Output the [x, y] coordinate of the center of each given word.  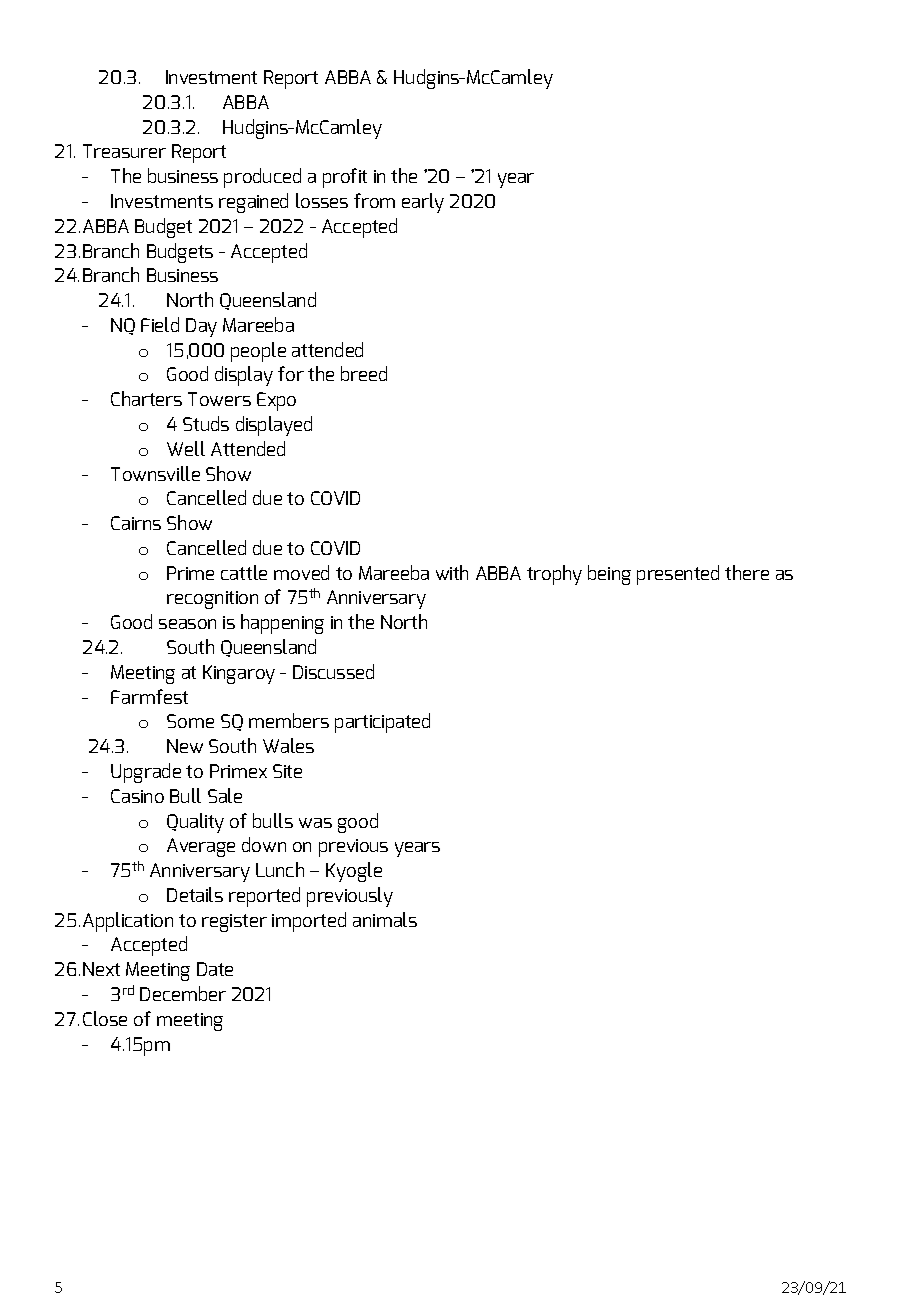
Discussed [333, 671]
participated [382, 723]
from [374, 200]
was [315, 823]
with [452, 572]
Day [201, 327]
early [423, 203]
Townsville [155, 473]
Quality [195, 823]
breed [364, 373]
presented [678, 575]
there [747, 572]
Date [215, 969]
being [609, 575]
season [187, 624]
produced [262, 178]
